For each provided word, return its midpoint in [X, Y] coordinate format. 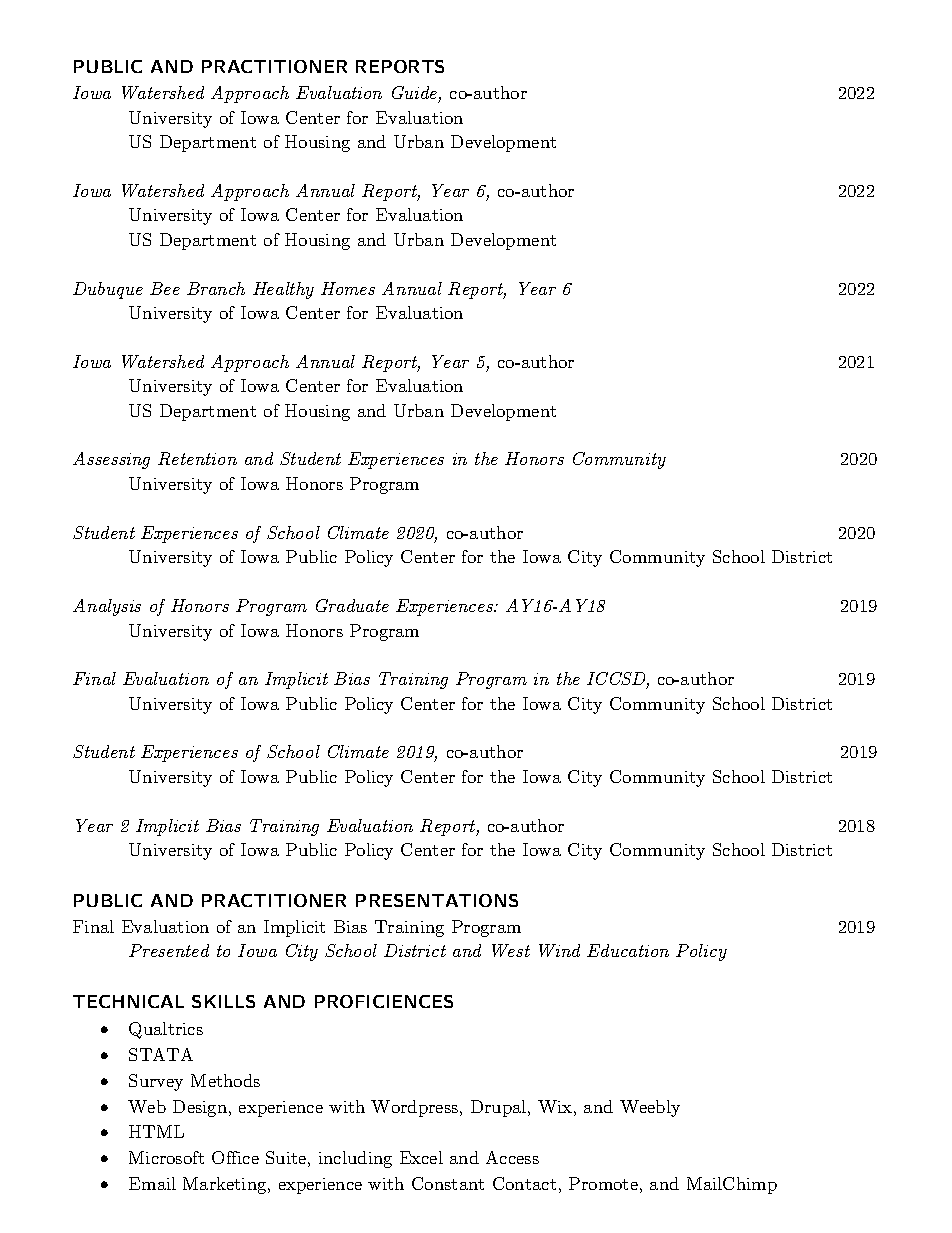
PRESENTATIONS [437, 900]
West [511, 950]
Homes [348, 288]
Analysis [107, 607]
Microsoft [166, 1157]
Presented [169, 950]
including [355, 1159]
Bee [165, 288]
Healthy [283, 290]
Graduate [352, 605]
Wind [559, 950]
